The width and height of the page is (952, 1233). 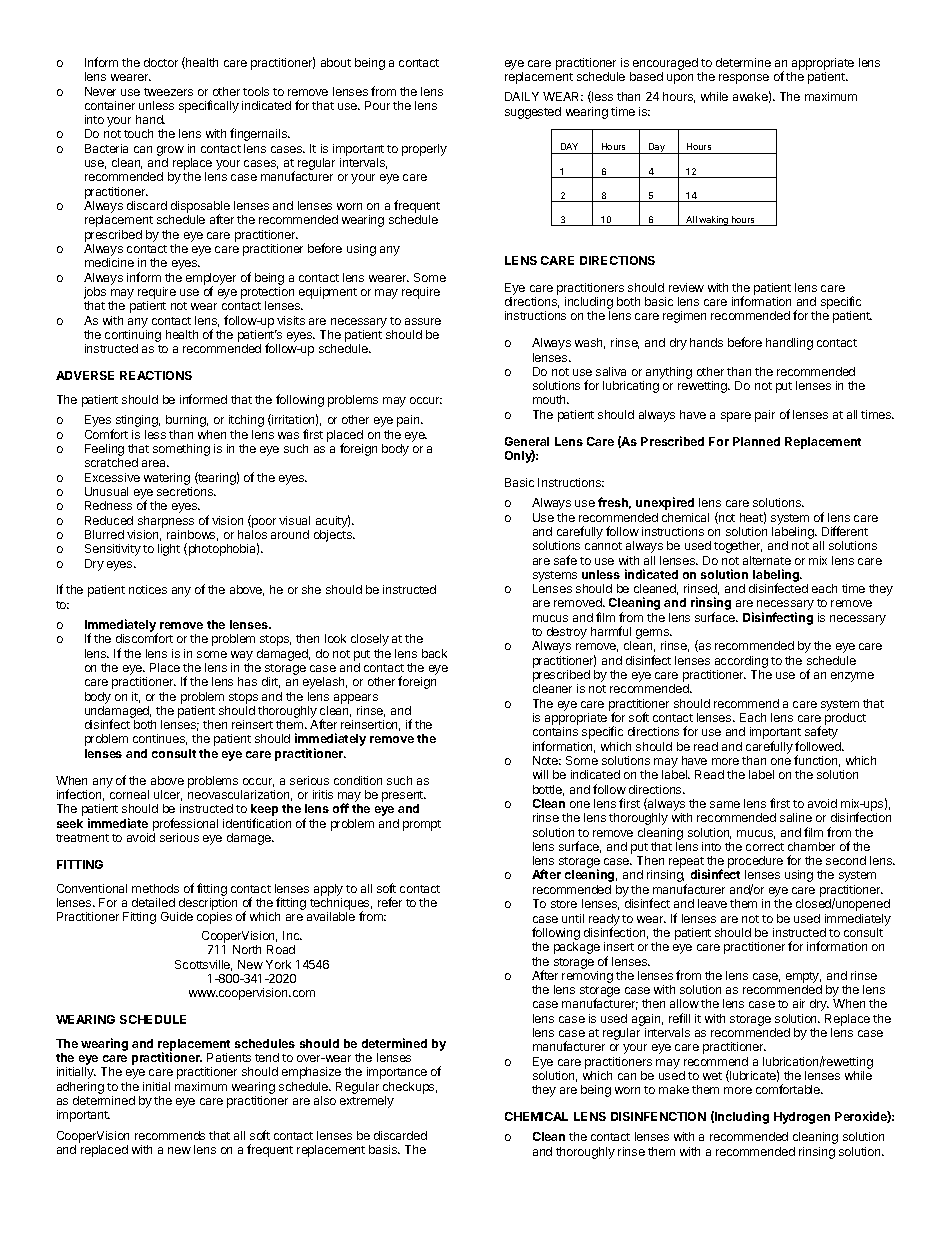 What do you see at coordinates (155, 463) in the page?
I see `area` at bounding box center [155, 463].
